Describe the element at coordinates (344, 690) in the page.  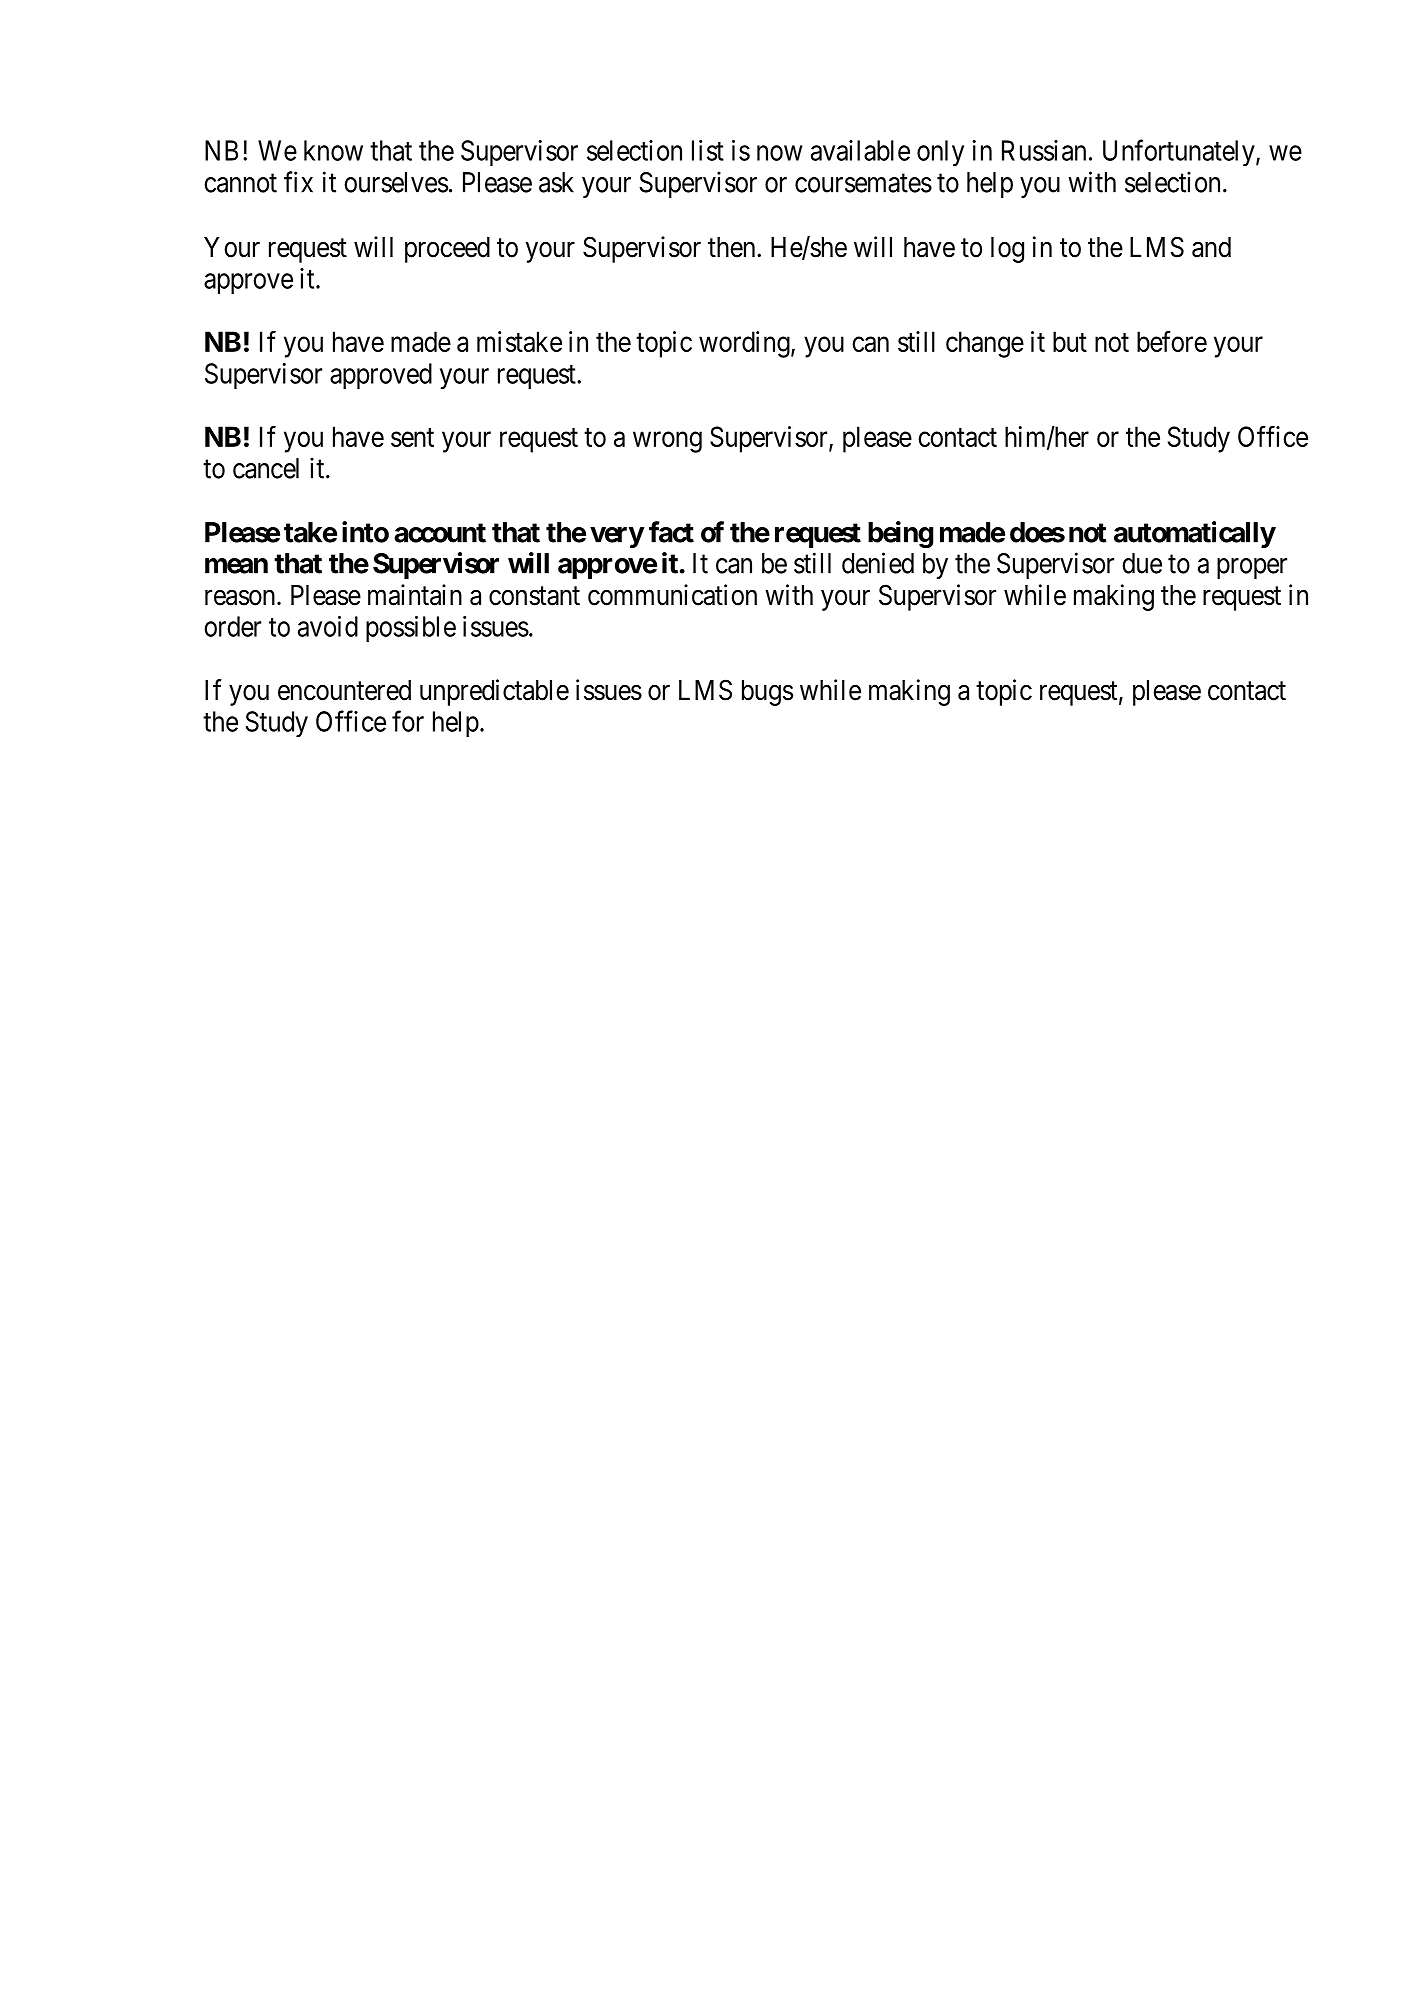
I see `encountered` at that location.
